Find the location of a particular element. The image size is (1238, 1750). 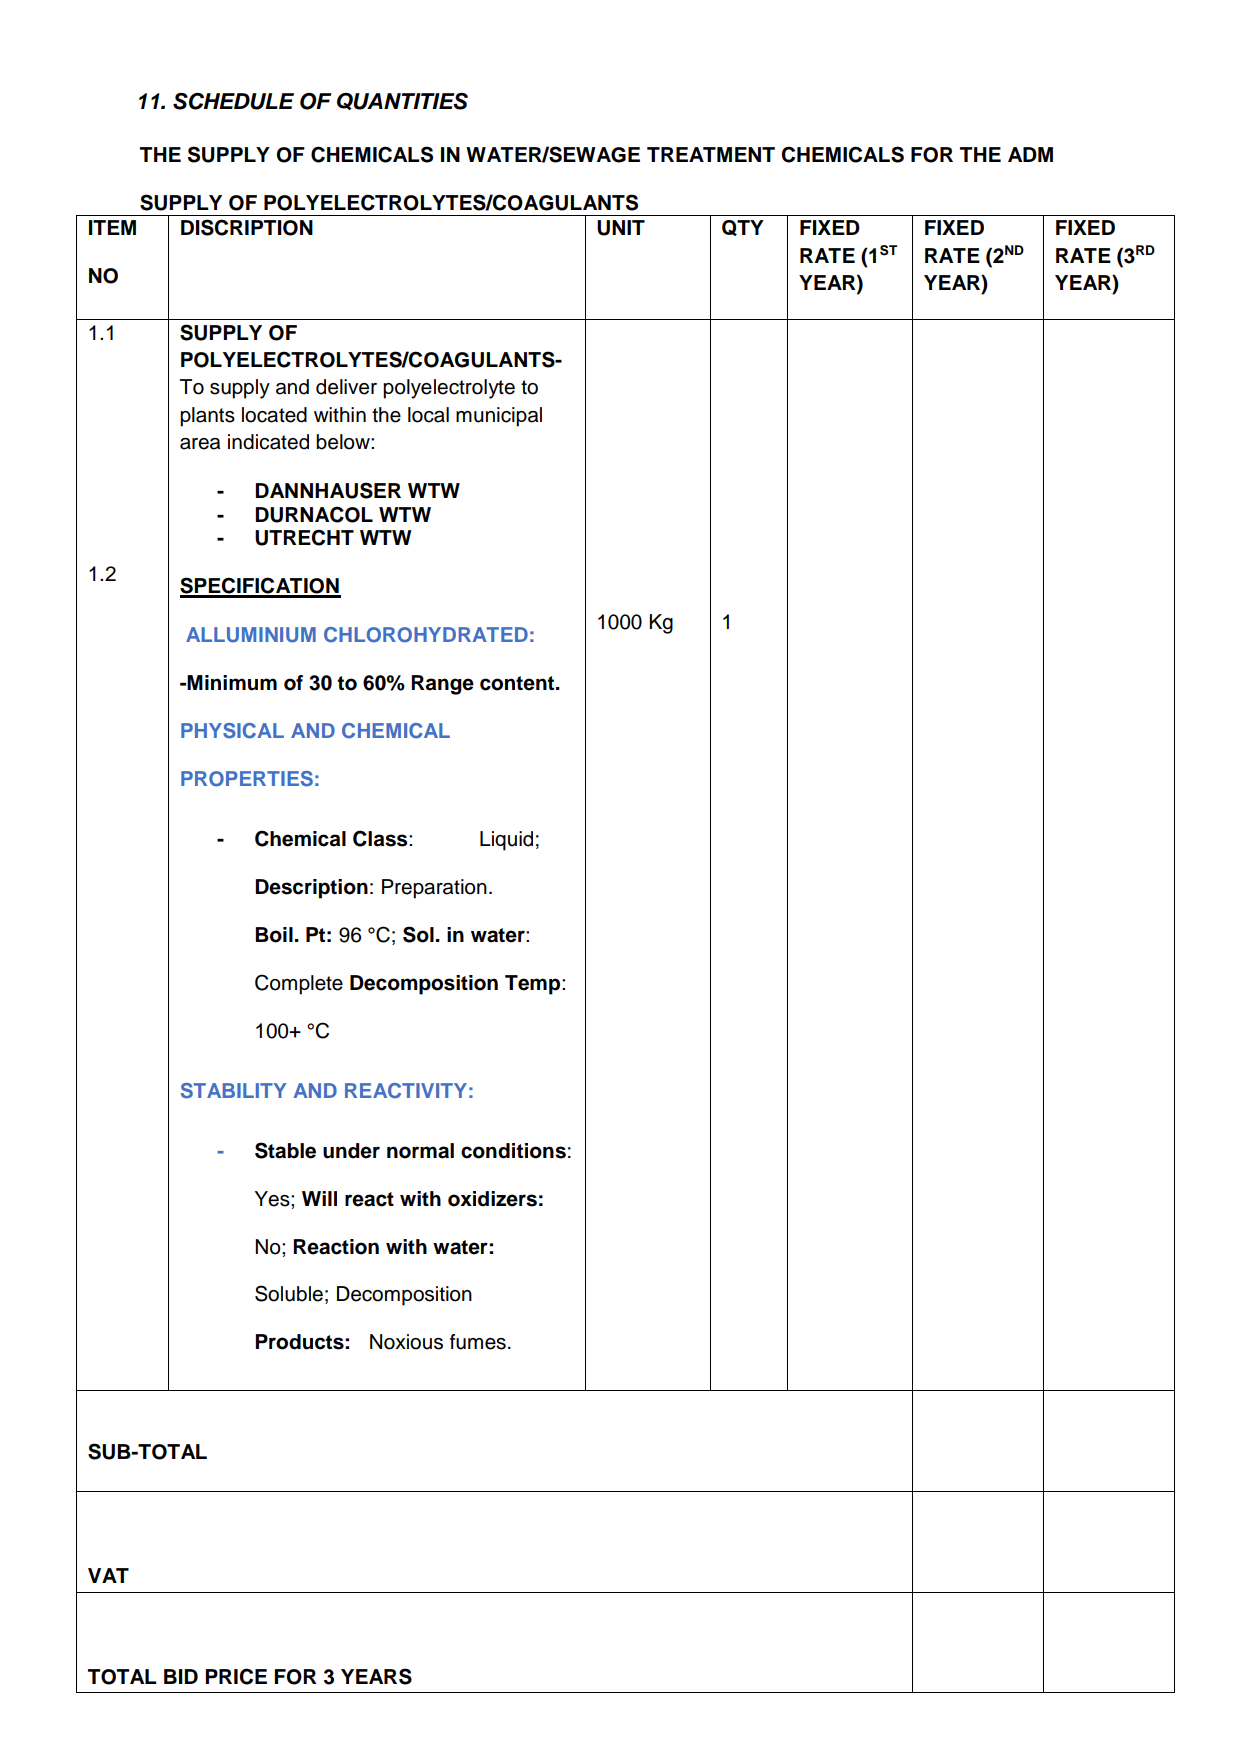

ADM is located at coordinates (1030, 154).
